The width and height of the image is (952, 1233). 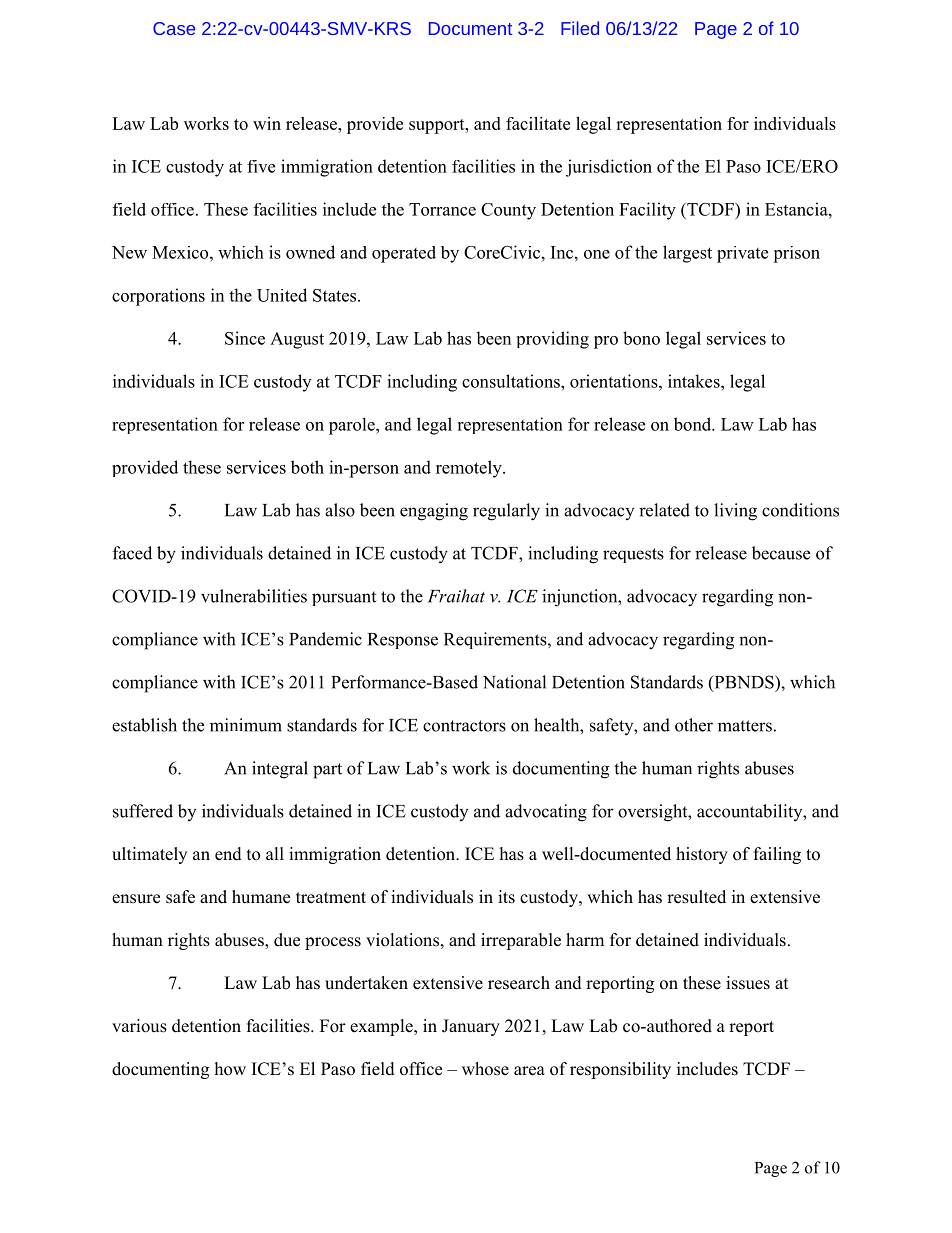 What do you see at coordinates (230, 1069) in the image?
I see `how` at bounding box center [230, 1069].
